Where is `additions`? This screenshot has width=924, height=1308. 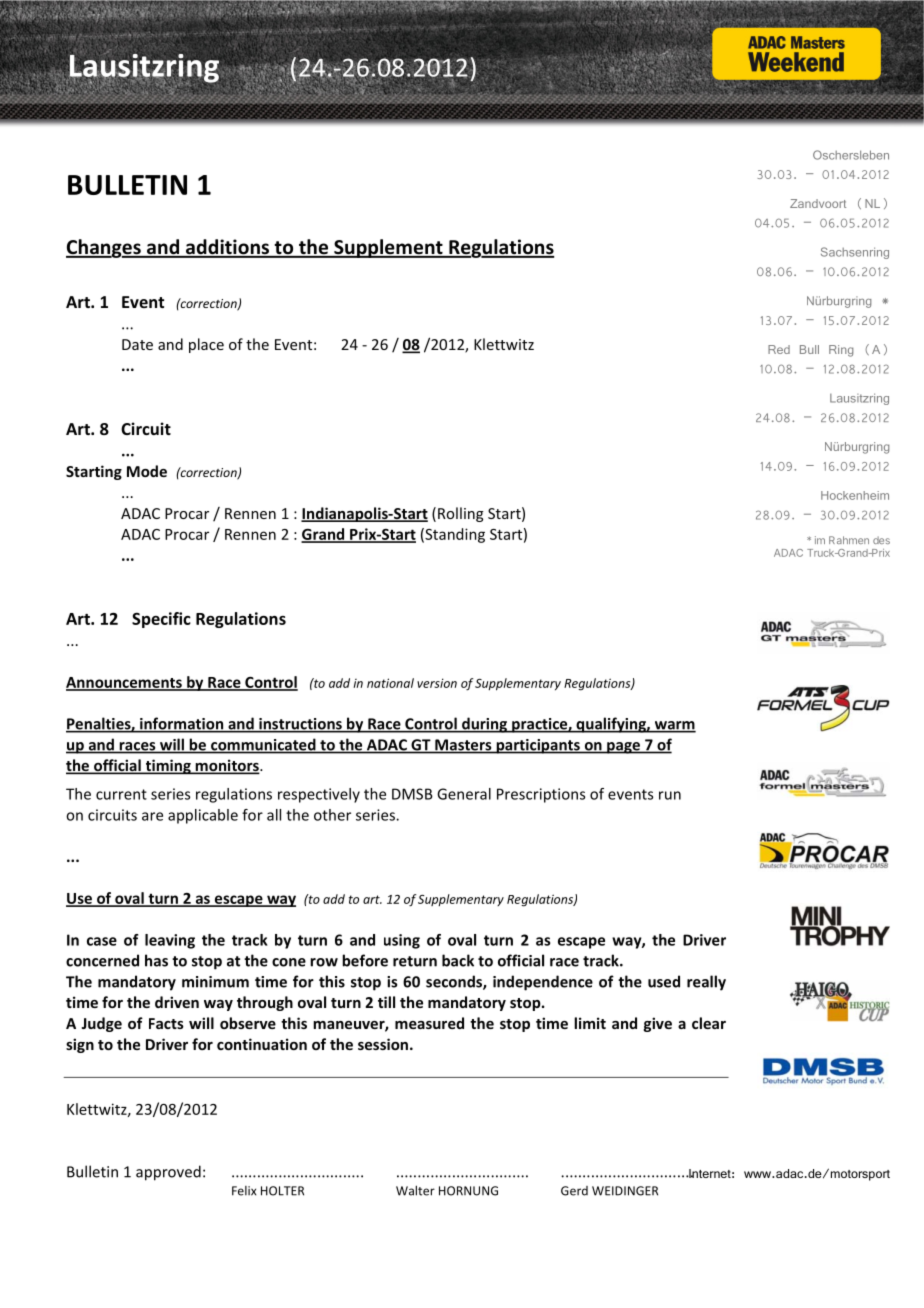
additions is located at coordinates (228, 248).
